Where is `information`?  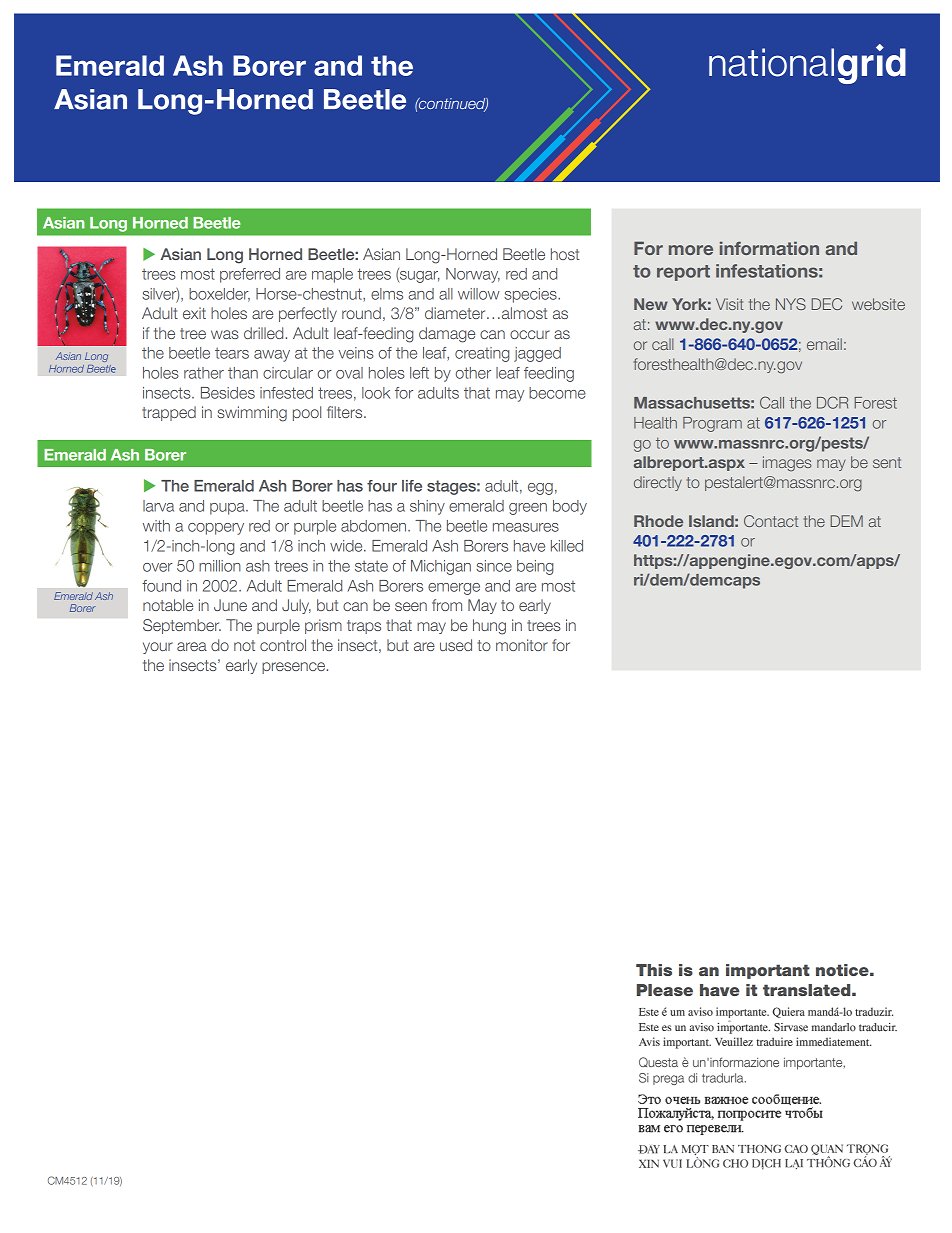 information is located at coordinates (769, 248).
